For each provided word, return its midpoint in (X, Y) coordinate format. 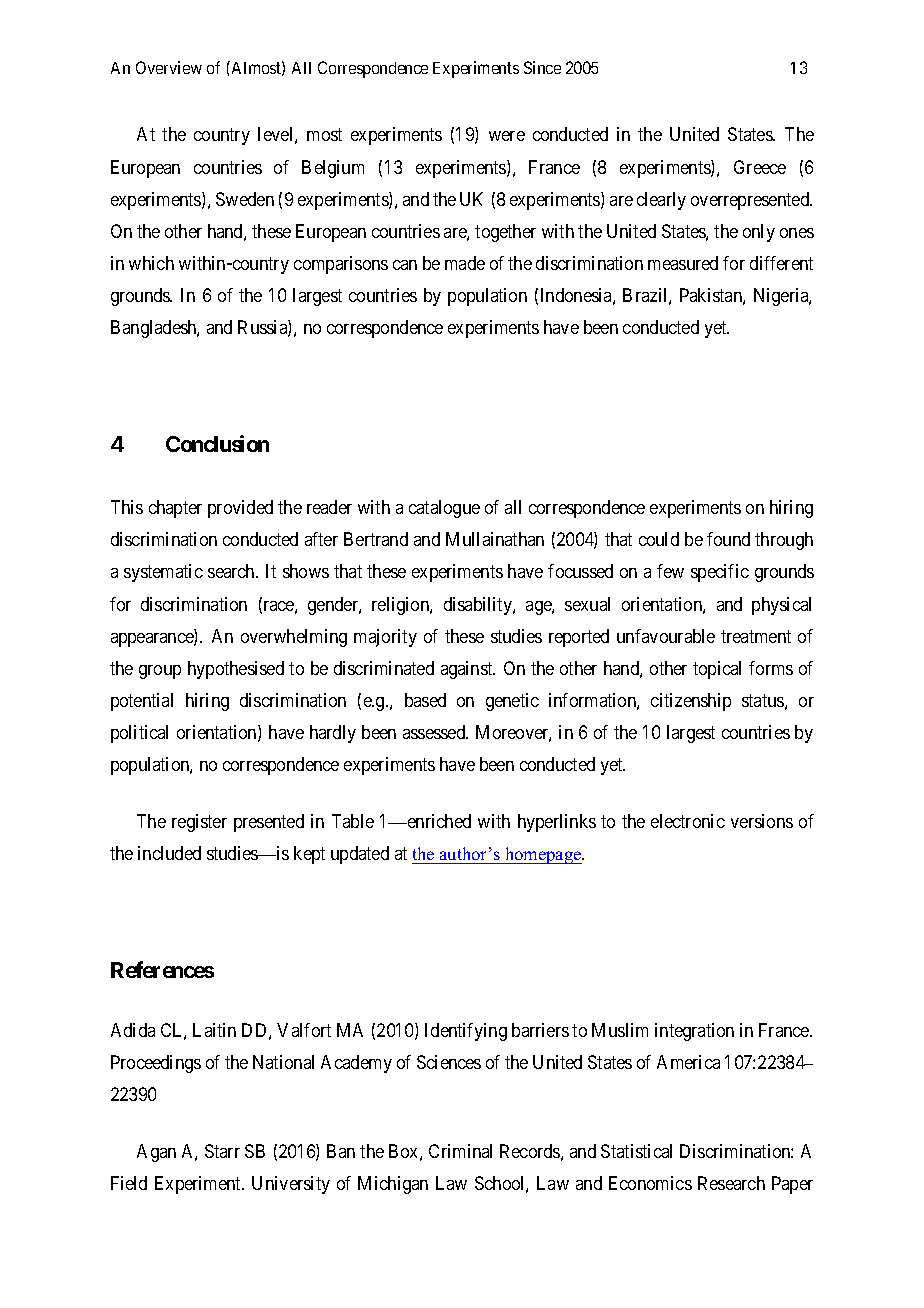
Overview (169, 67)
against (468, 670)
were (507, 136)
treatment (756, 636)
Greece (760, 167)
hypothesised (236, 670)
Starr (222, 1151)
